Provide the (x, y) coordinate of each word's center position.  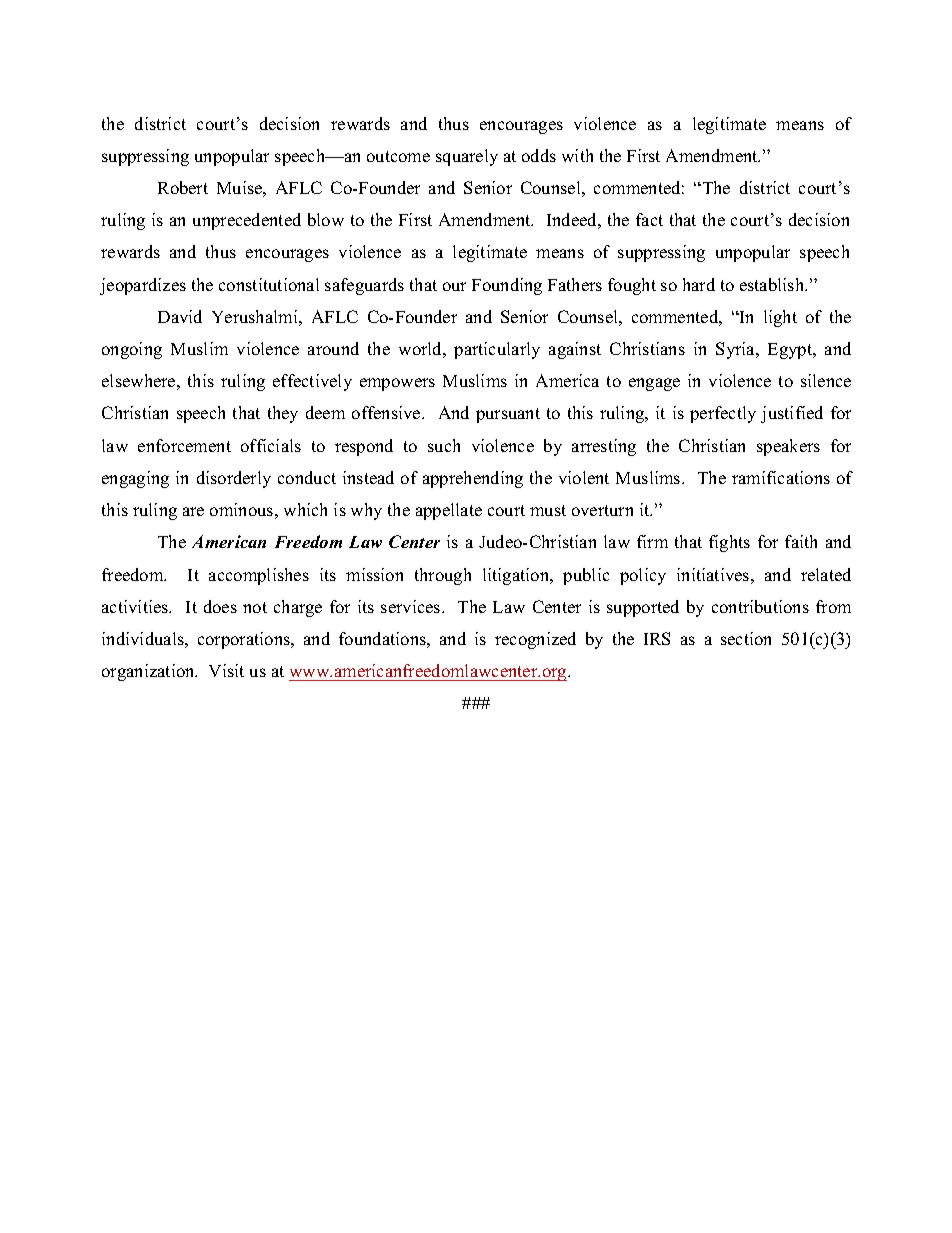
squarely (467, 157)
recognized (535, 640)
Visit (226, 670)
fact (649, 219)
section (746, 638)
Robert (183, 187)
